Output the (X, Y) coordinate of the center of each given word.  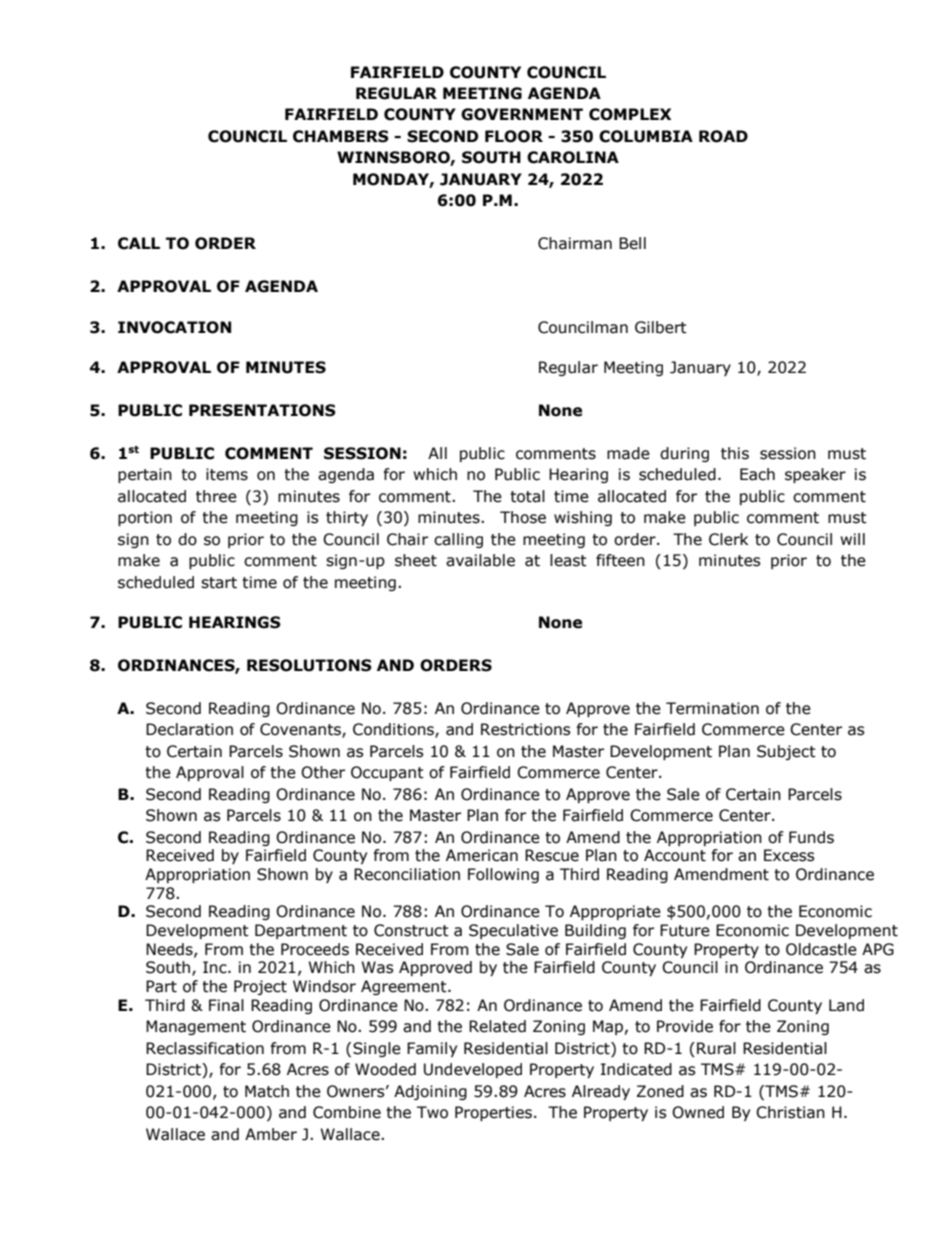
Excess (789, 855)
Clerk (728, 539)
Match (267, 1091)
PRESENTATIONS (262, 410)
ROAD (723, 136)
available (480, 560)
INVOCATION (174, 327)
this (735, 453)
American (482, 855)
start (219, 583)
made (628, 453)
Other (323, 772)
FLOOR (514, 136)
